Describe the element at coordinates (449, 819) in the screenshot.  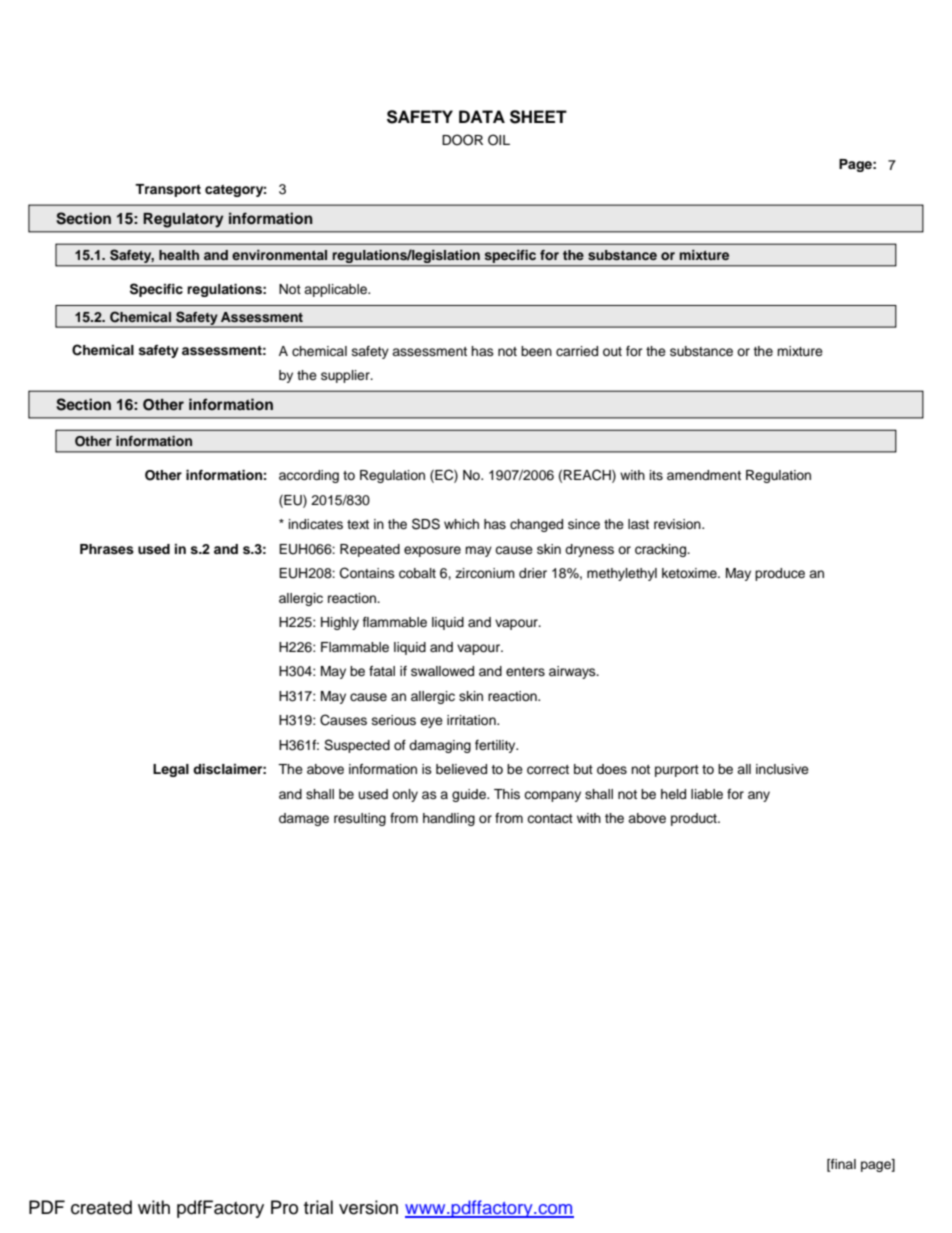
I see `handling` at that location.
